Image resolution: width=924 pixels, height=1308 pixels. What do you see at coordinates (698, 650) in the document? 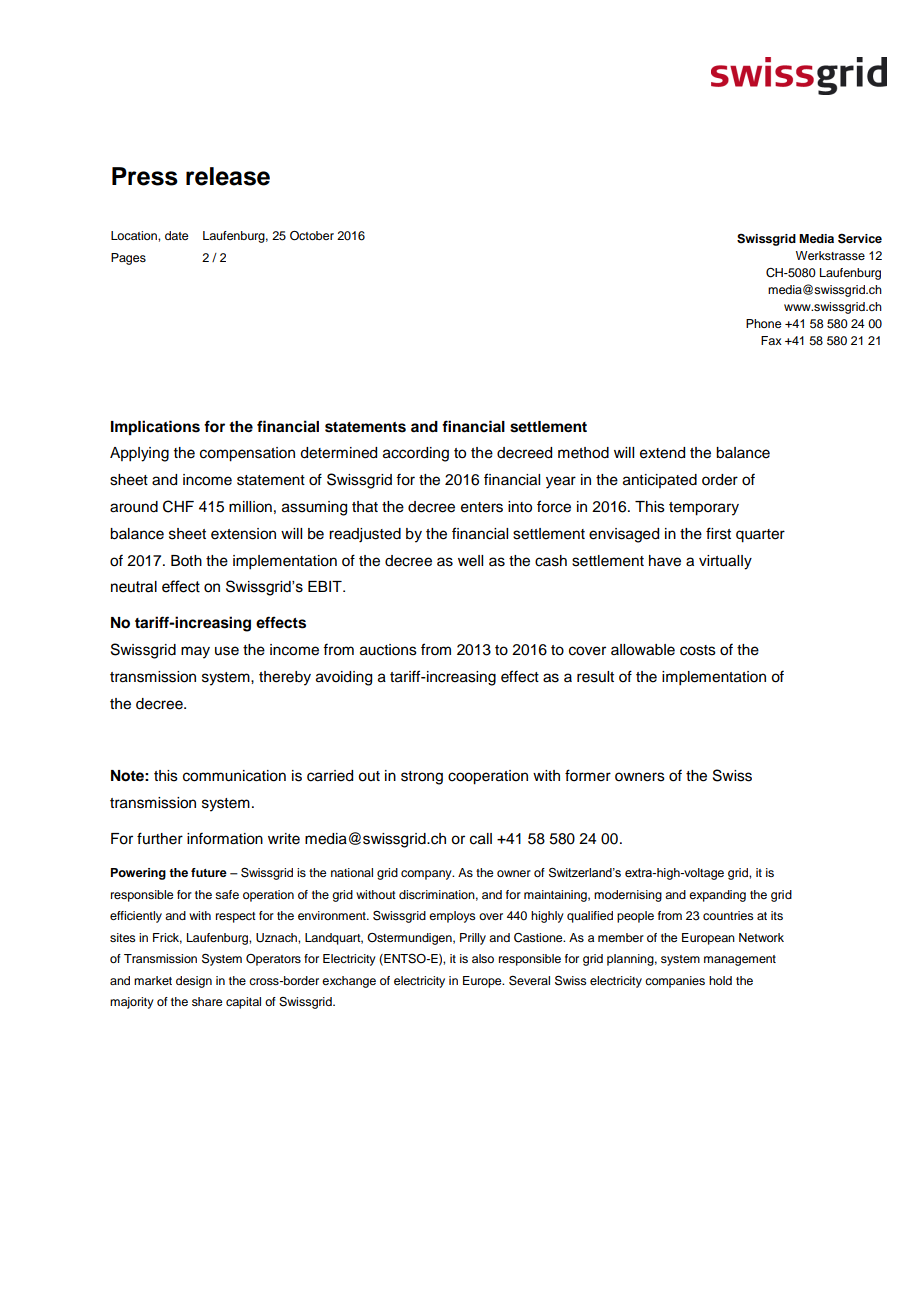
I see `costs` at bounding box center [698, 650].
